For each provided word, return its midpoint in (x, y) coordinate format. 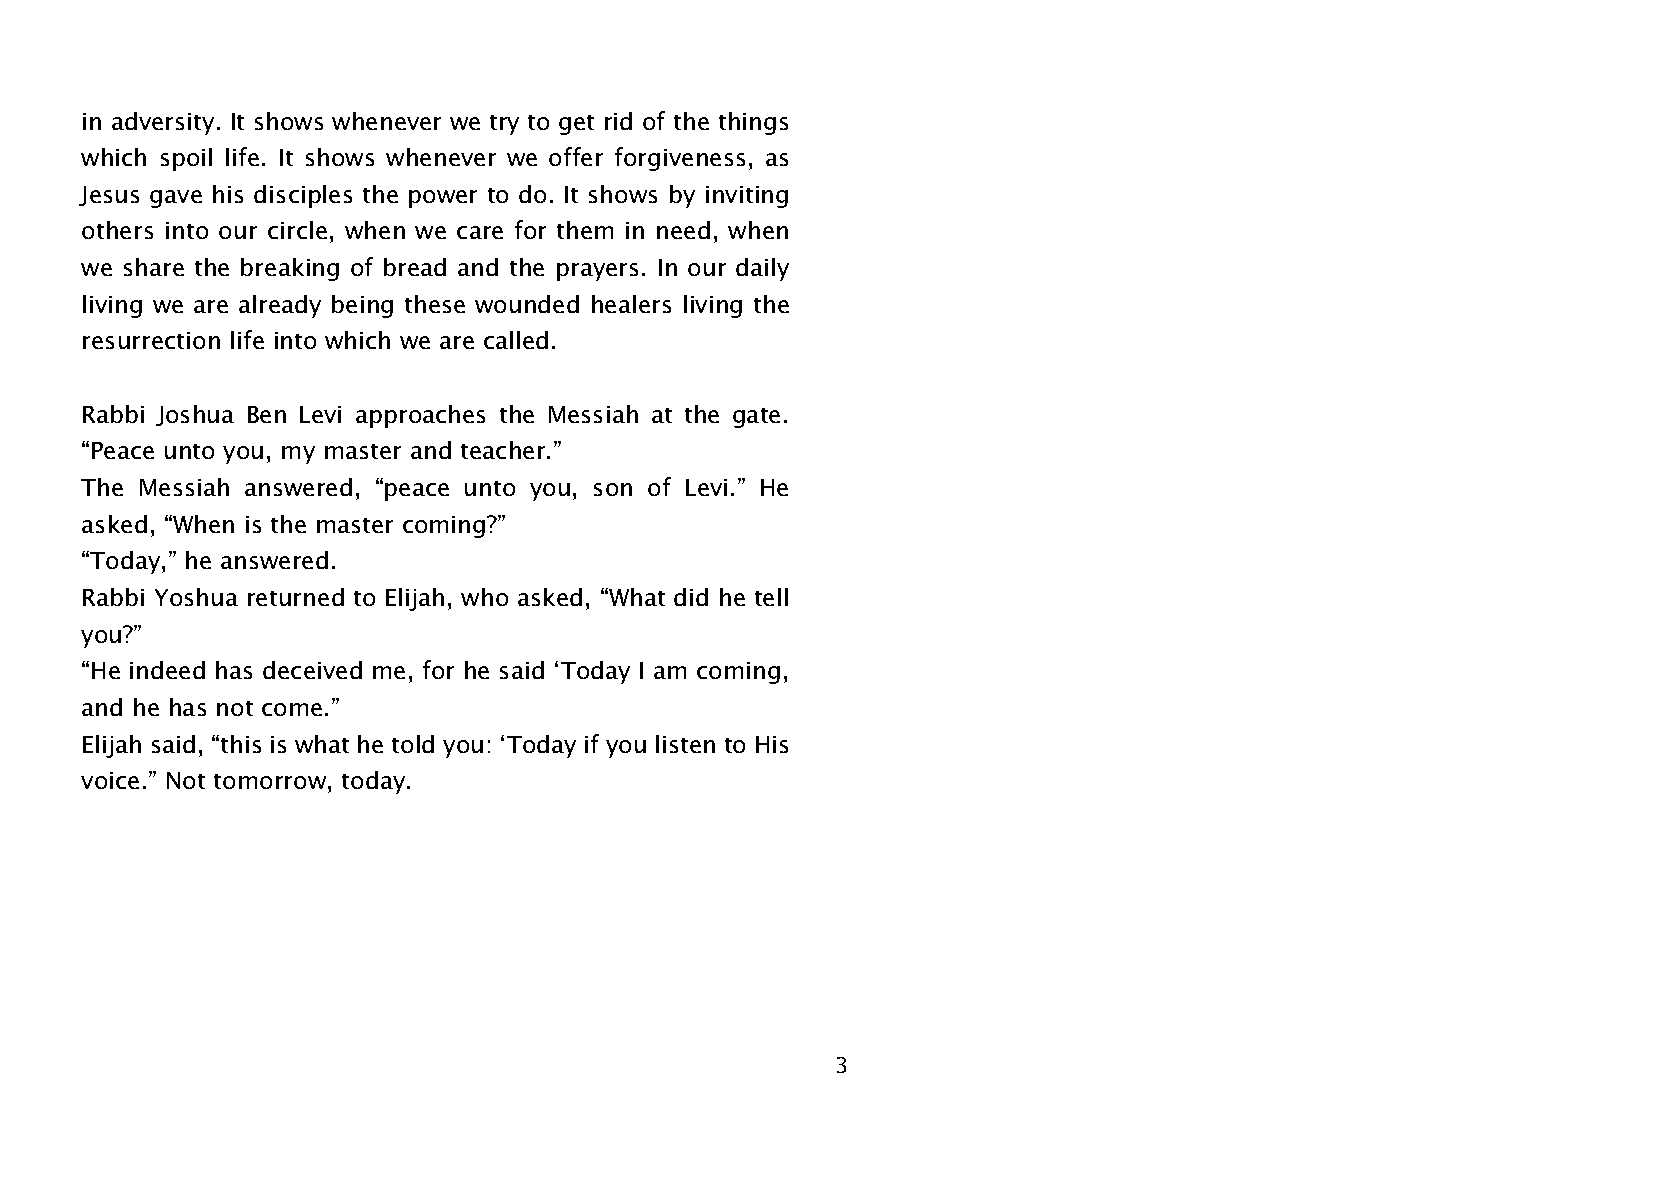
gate (756, 418)
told (413, 744)
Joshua (195, 415)
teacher (504, 450)
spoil (186, 159)
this (241, 744)
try (504, 125)
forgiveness (680, 159)
